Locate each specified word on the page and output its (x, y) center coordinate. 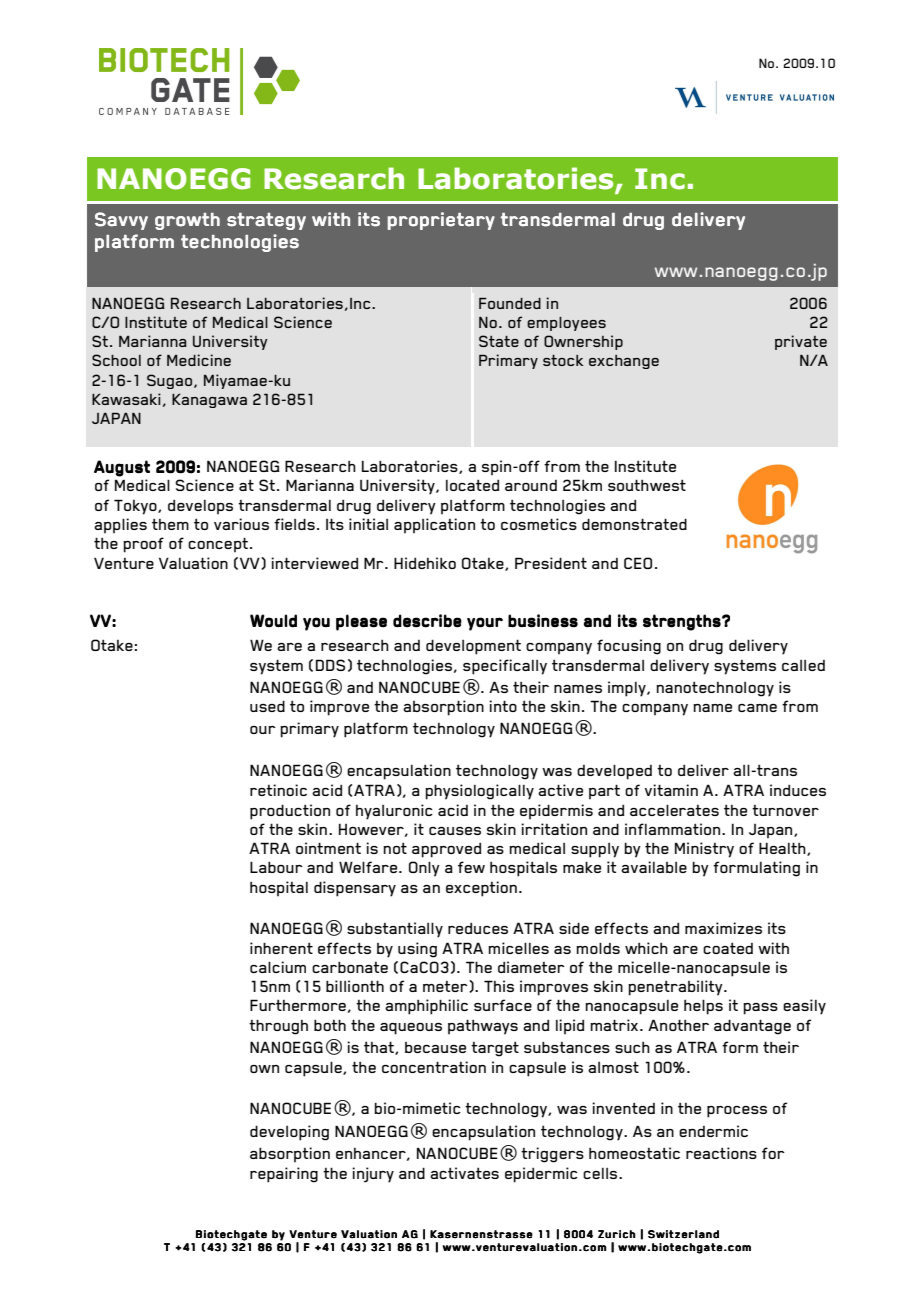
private (801, 342)
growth (187, 221)
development (473, 647)
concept (218, 544)
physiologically (479, 792)
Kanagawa (209, 401)
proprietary (441, 221)
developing (289, 1133)
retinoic (278, 790)
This (499, 986)
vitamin (671, 790)
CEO (638, 563)
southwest (647, 485)
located (472, 485)
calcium (278, 967)
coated (728, 948)
